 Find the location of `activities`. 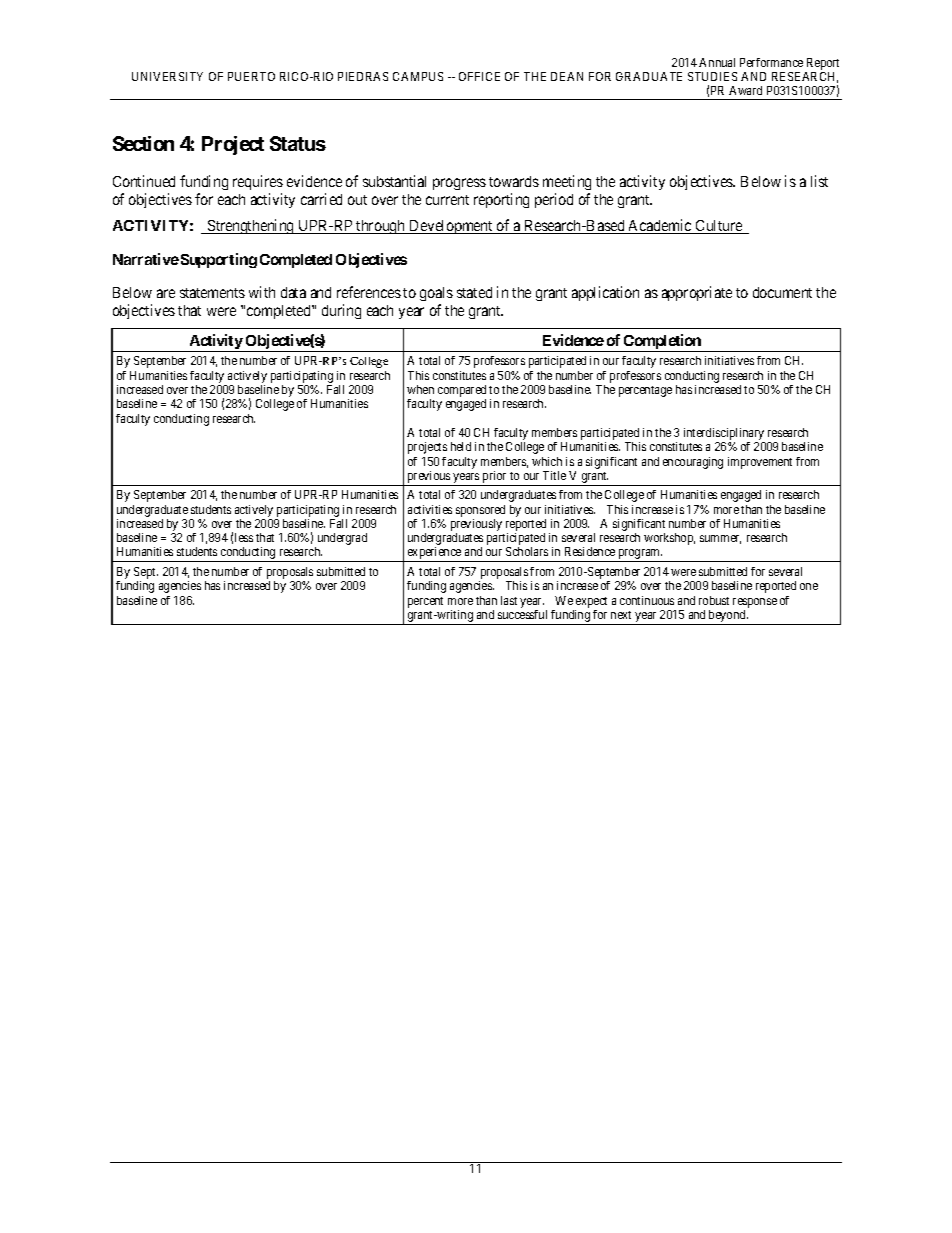

activities is located at coordinates (430, 509).
